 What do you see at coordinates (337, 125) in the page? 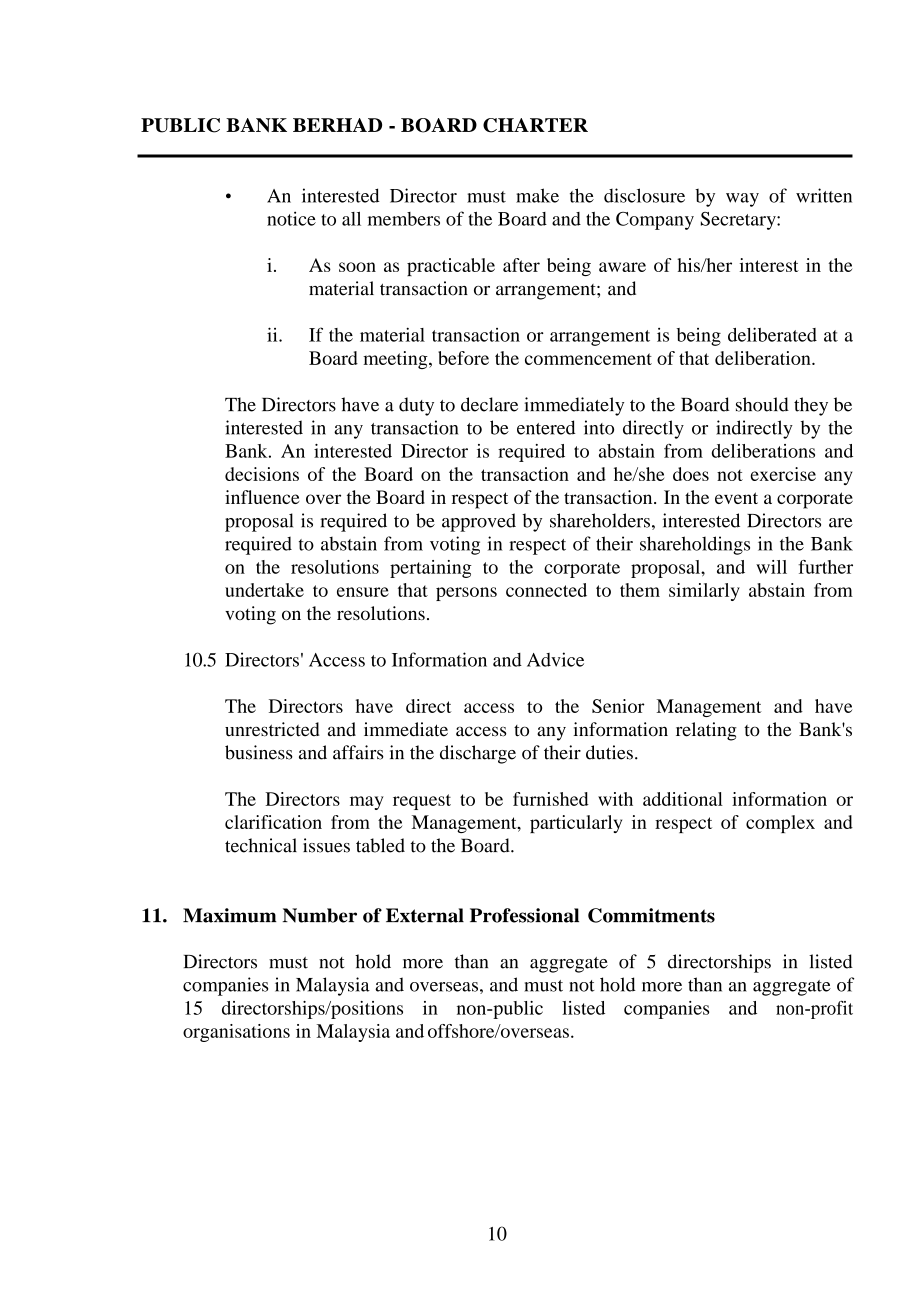
I see `BERHAD` at bounding box center [337, 125].
